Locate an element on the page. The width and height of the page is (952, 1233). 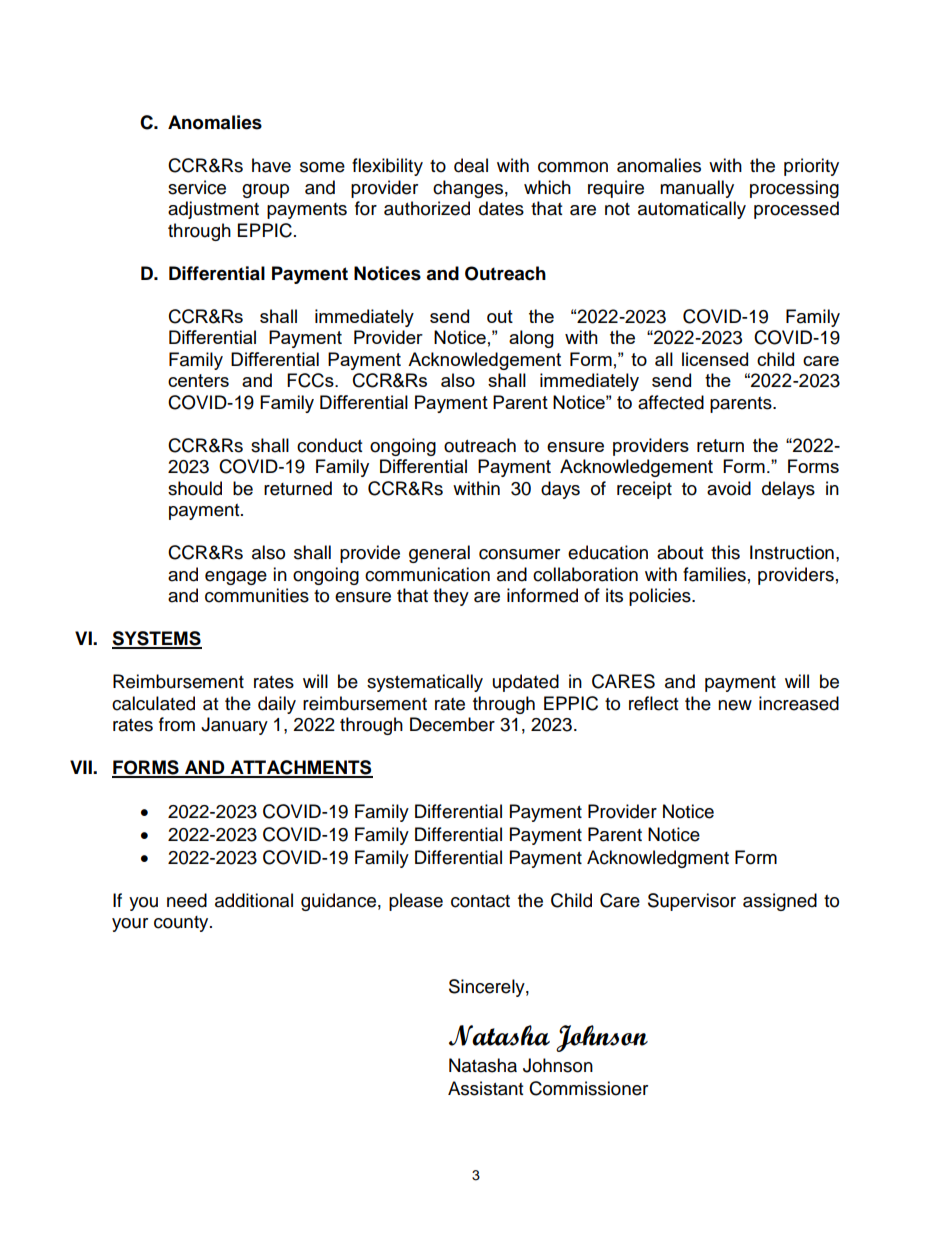
Assistant is located at coordinates (485, 1088).
